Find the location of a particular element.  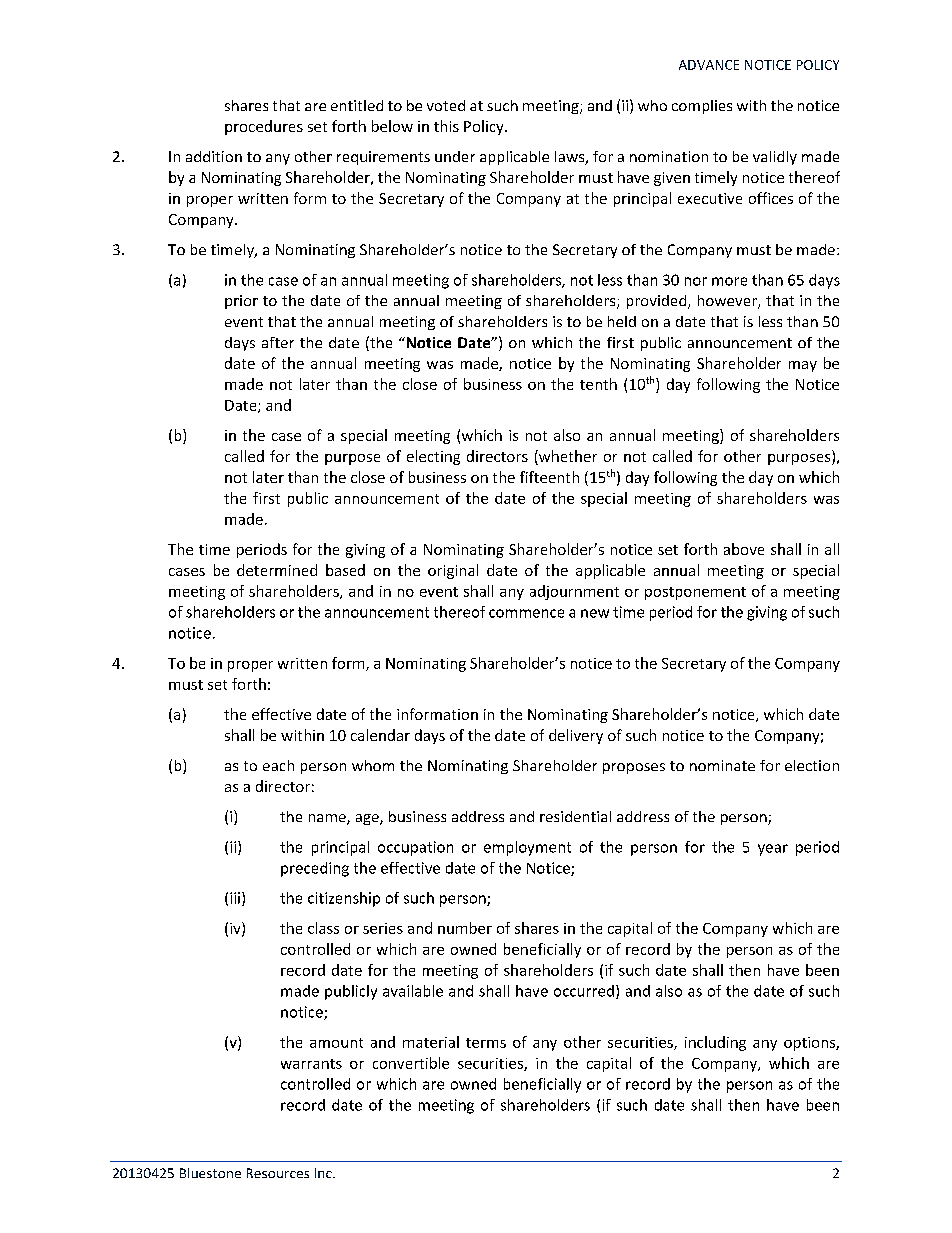

complies is located at coordinates (702, 107).
